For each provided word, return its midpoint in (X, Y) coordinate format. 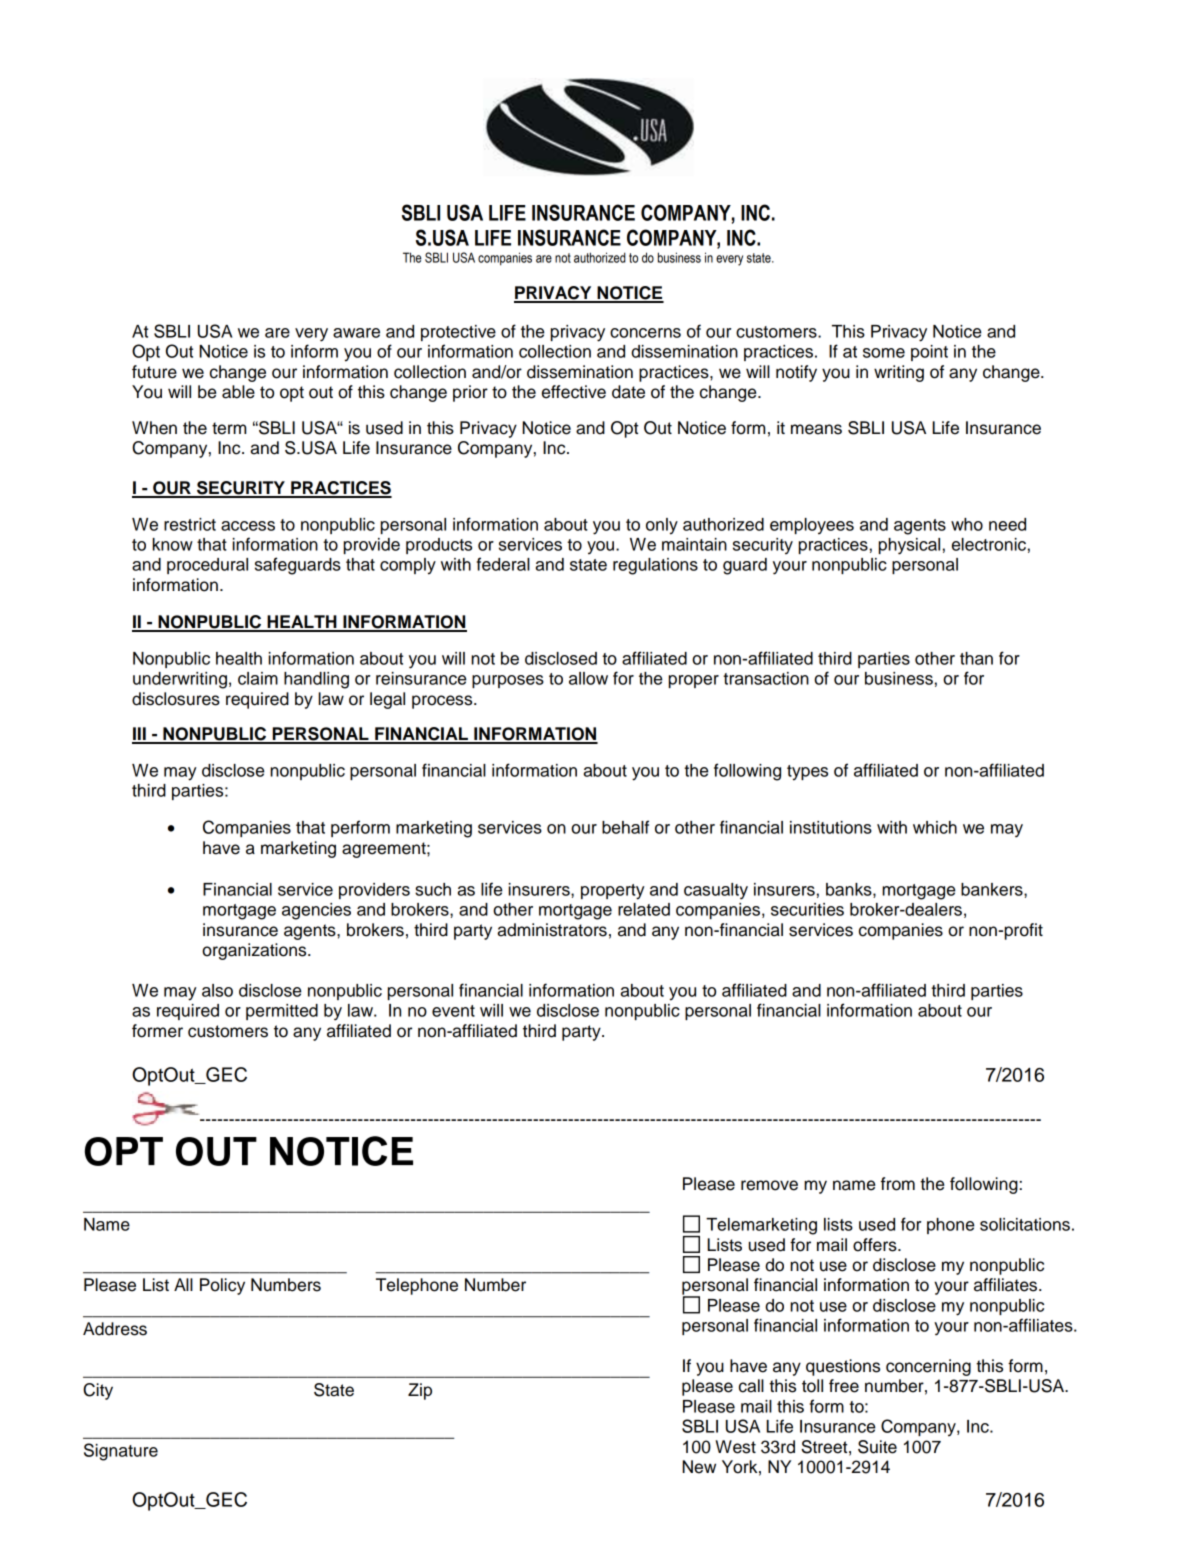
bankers (993, 889)
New (699, 1467)
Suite (877, 1447)
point (929, 353)
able (238, 392)
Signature (121, 1452)
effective (574, 392)
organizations (255, 951)
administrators (552, 930)
